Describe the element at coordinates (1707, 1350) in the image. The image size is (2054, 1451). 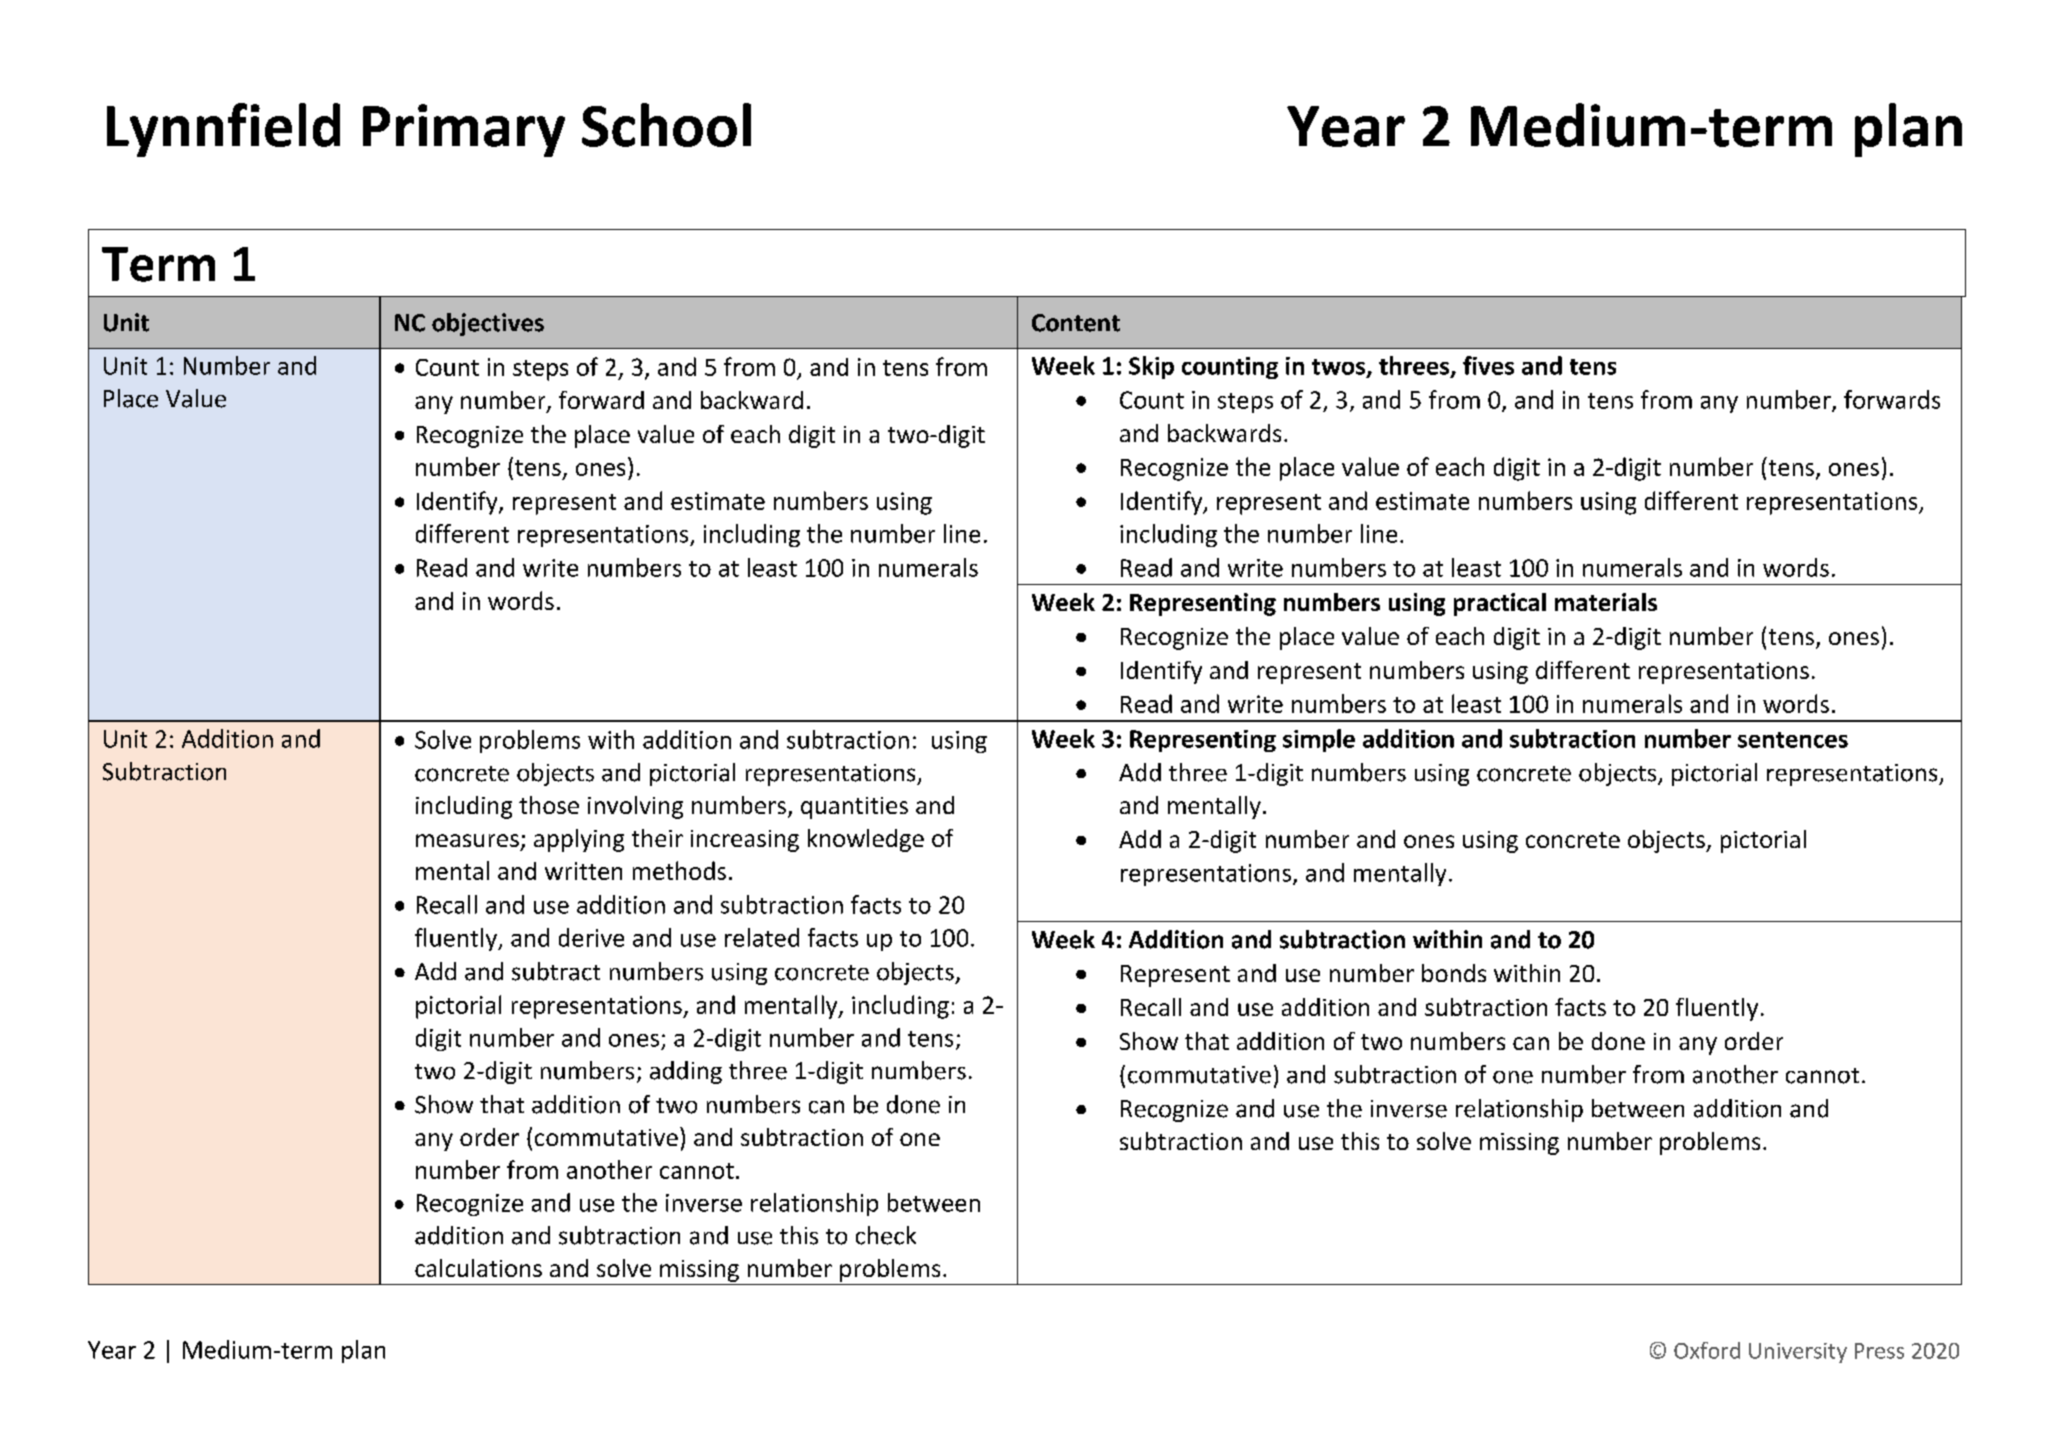
I see `Oxford` at that location.
